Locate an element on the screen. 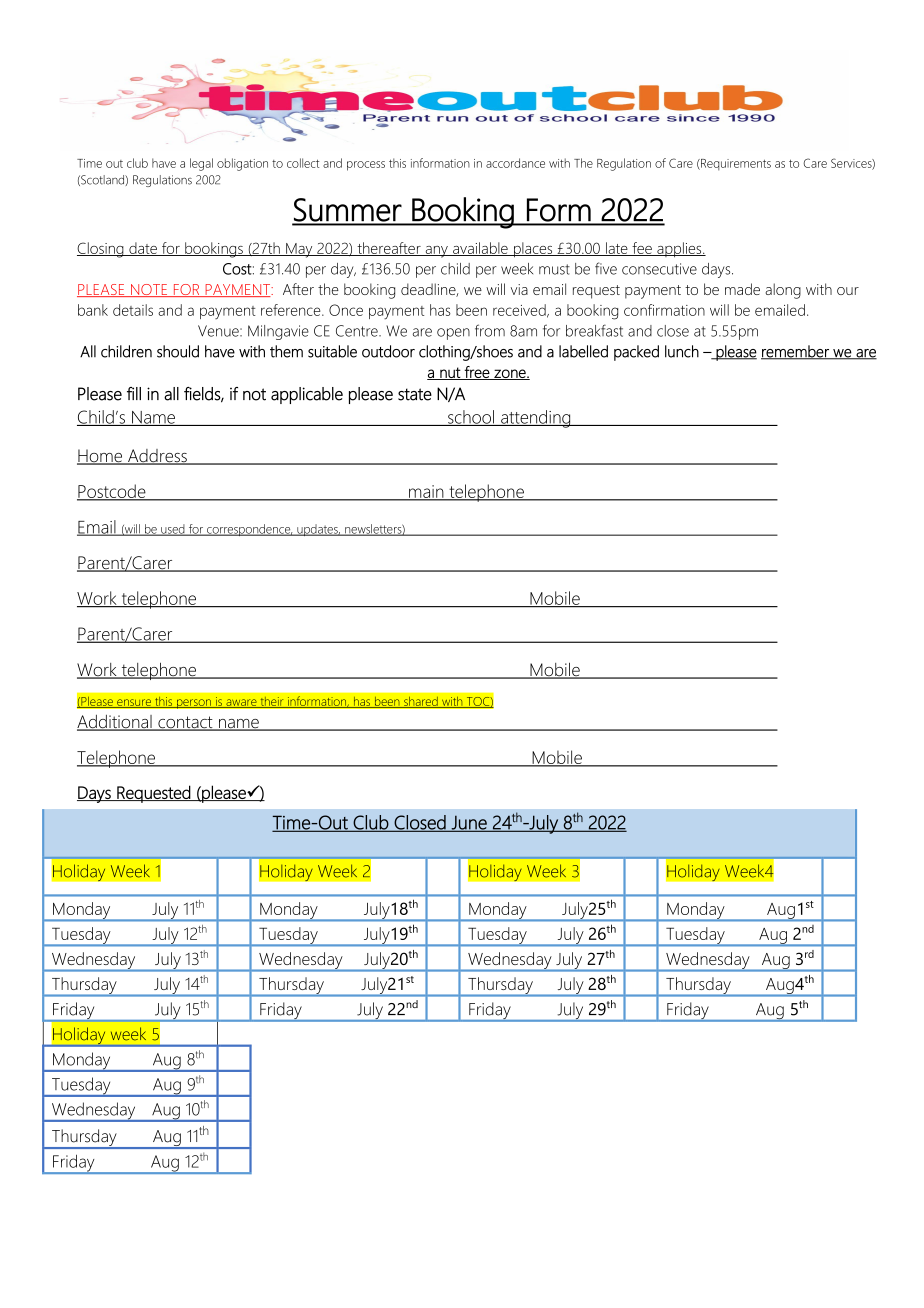 Image resolution: width=924 pixels, height=1308 pixels. fill is located at coordinates (134, 393).
